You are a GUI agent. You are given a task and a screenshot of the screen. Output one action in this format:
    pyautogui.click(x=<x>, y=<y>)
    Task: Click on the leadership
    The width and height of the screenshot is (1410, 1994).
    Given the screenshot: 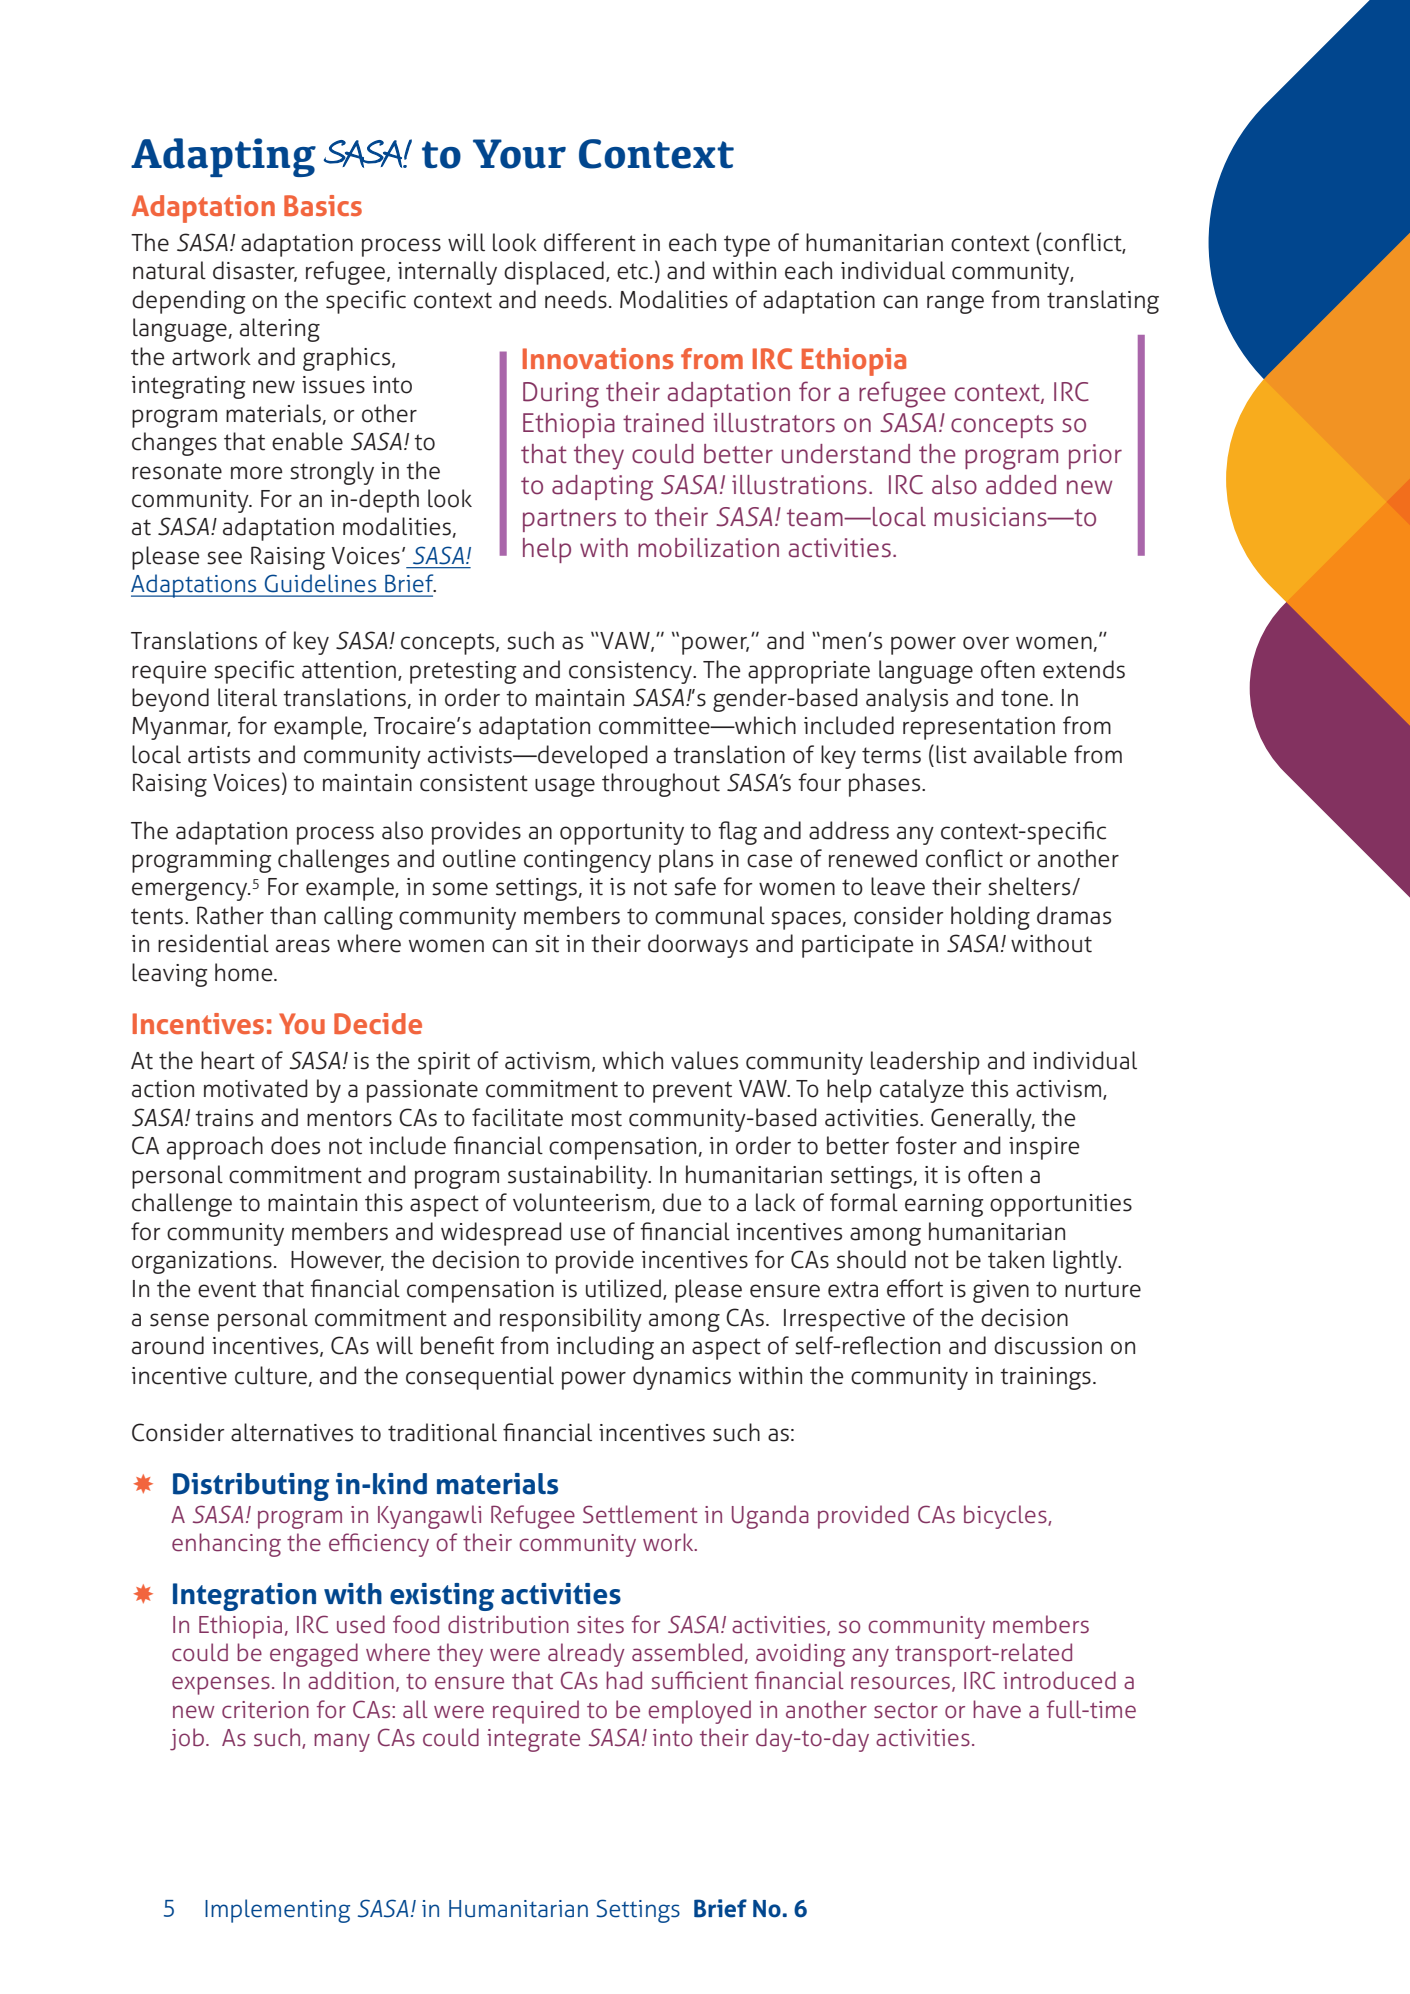 What is the action you would take?
    pyautogui.click(x=925, y=1063)
